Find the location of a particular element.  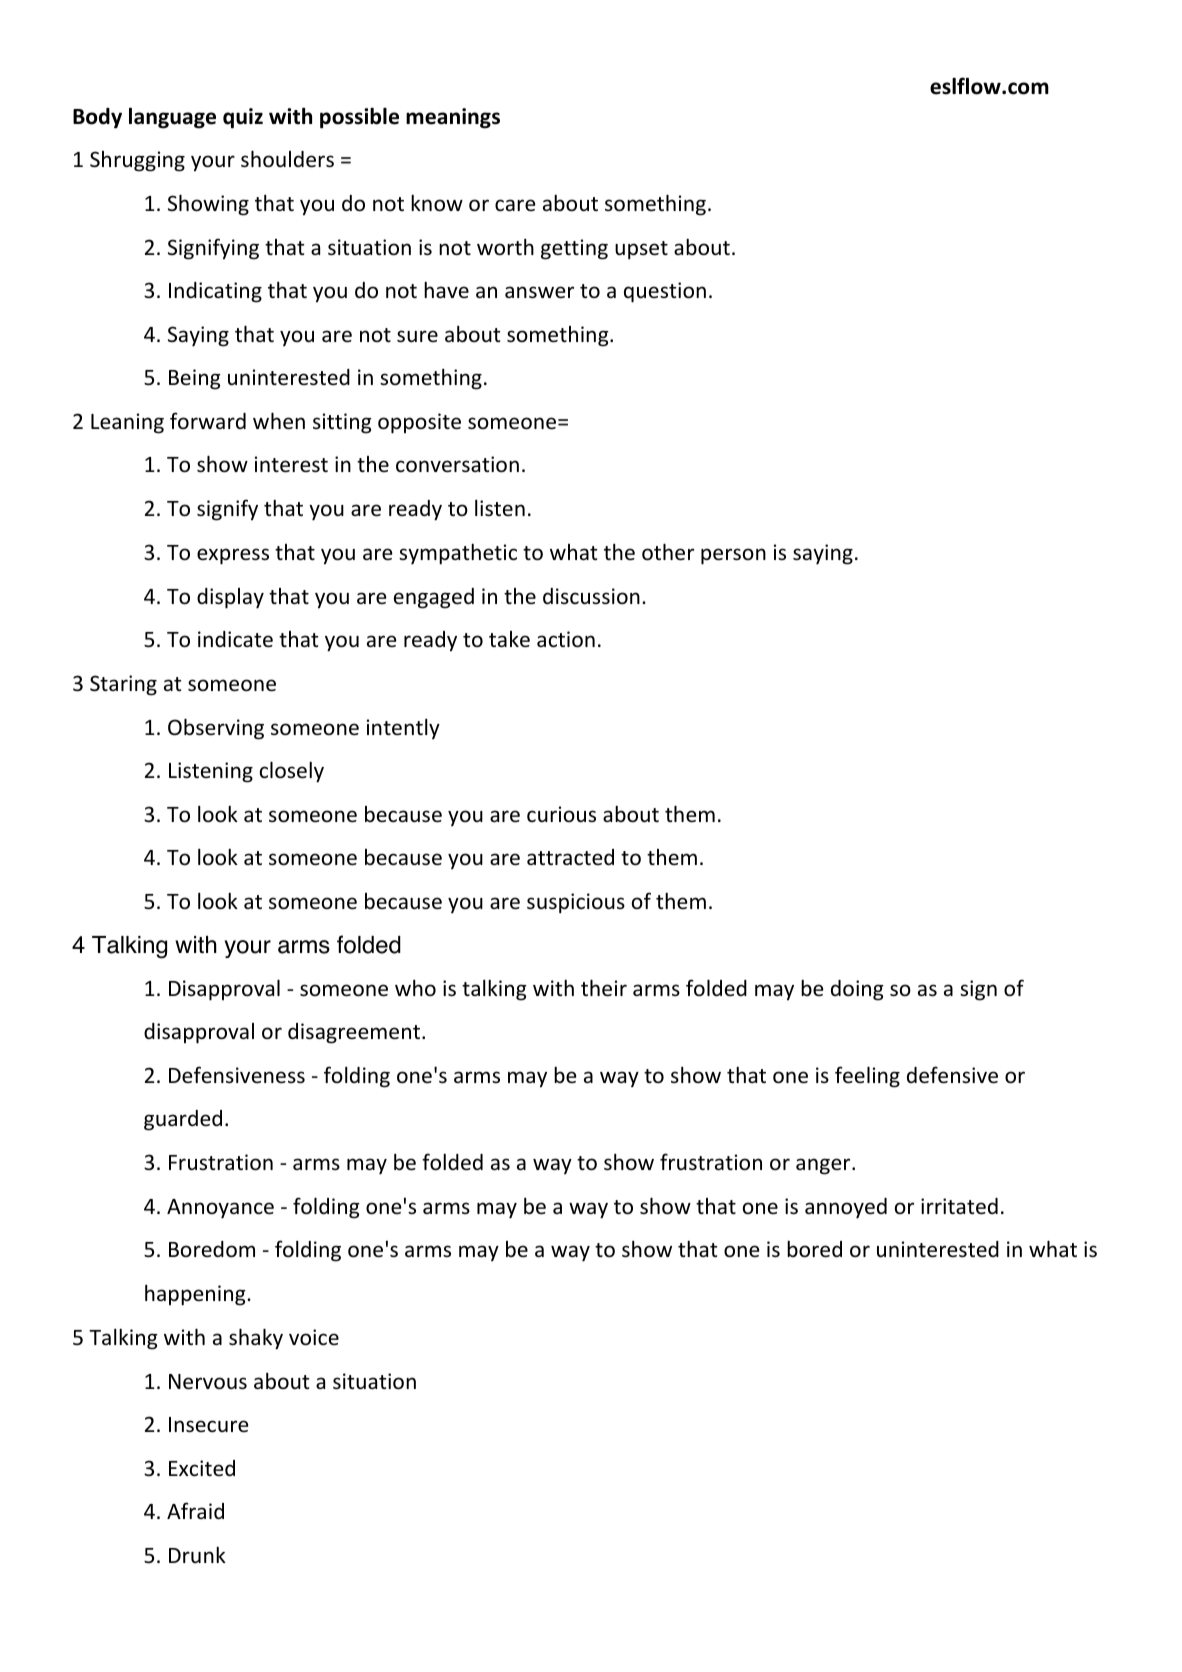

language is located at coordinates (172, 118).
